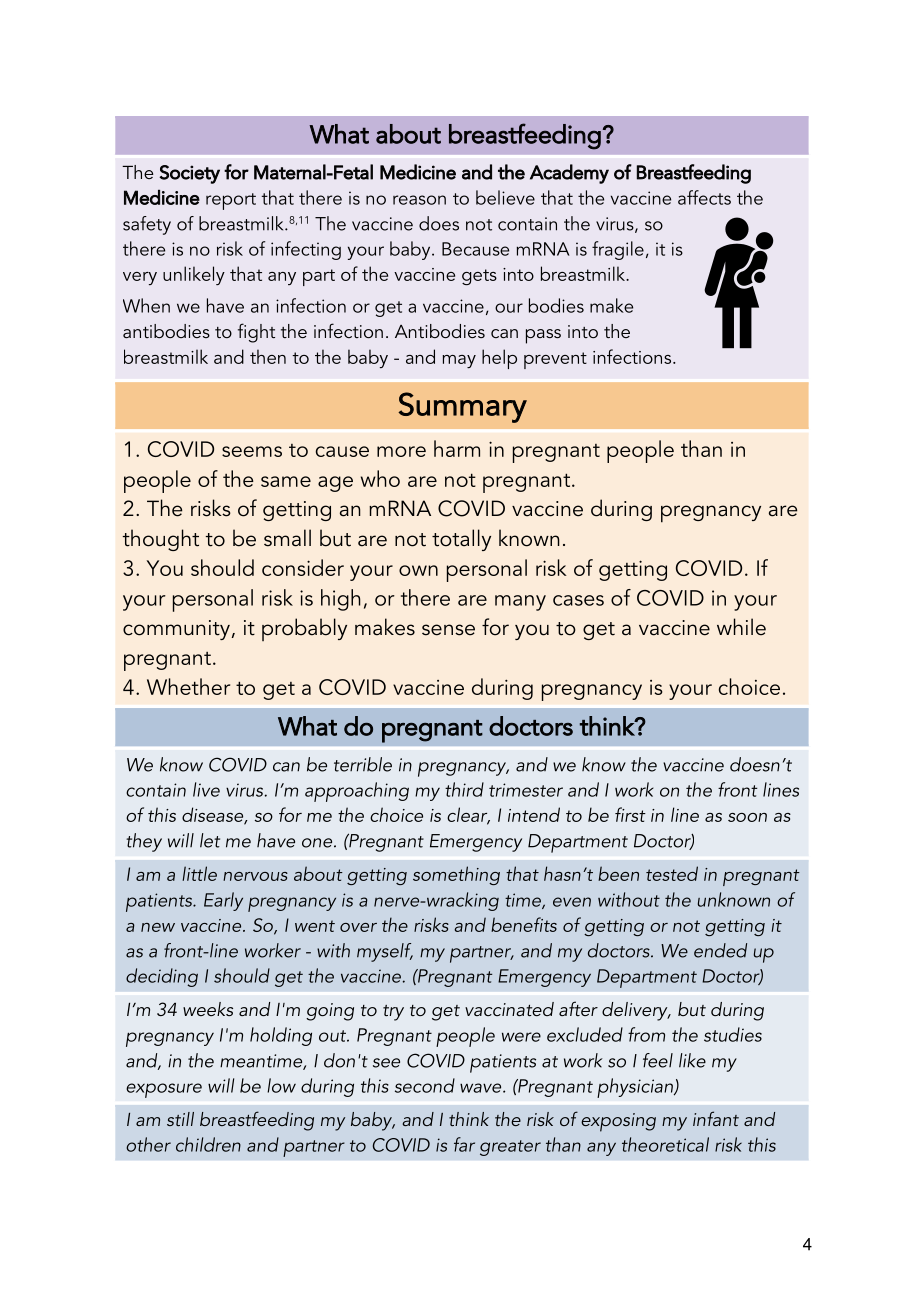 This screenshot has width=924, height=1308. Describe the element at coordinates (252, 451) in the screenshot. I see `seems` at that location.
